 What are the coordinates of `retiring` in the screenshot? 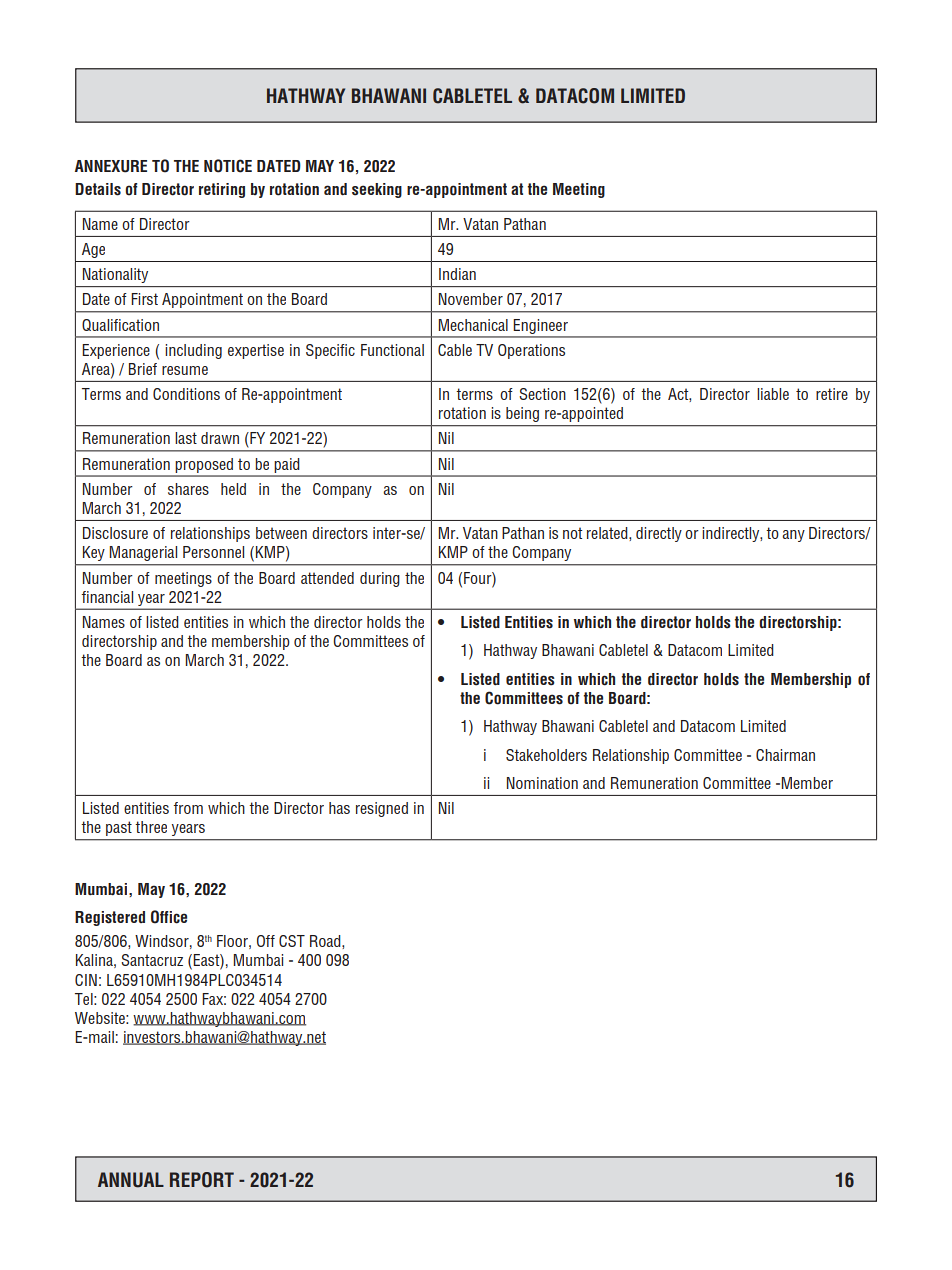 It's located at (222, 190).
